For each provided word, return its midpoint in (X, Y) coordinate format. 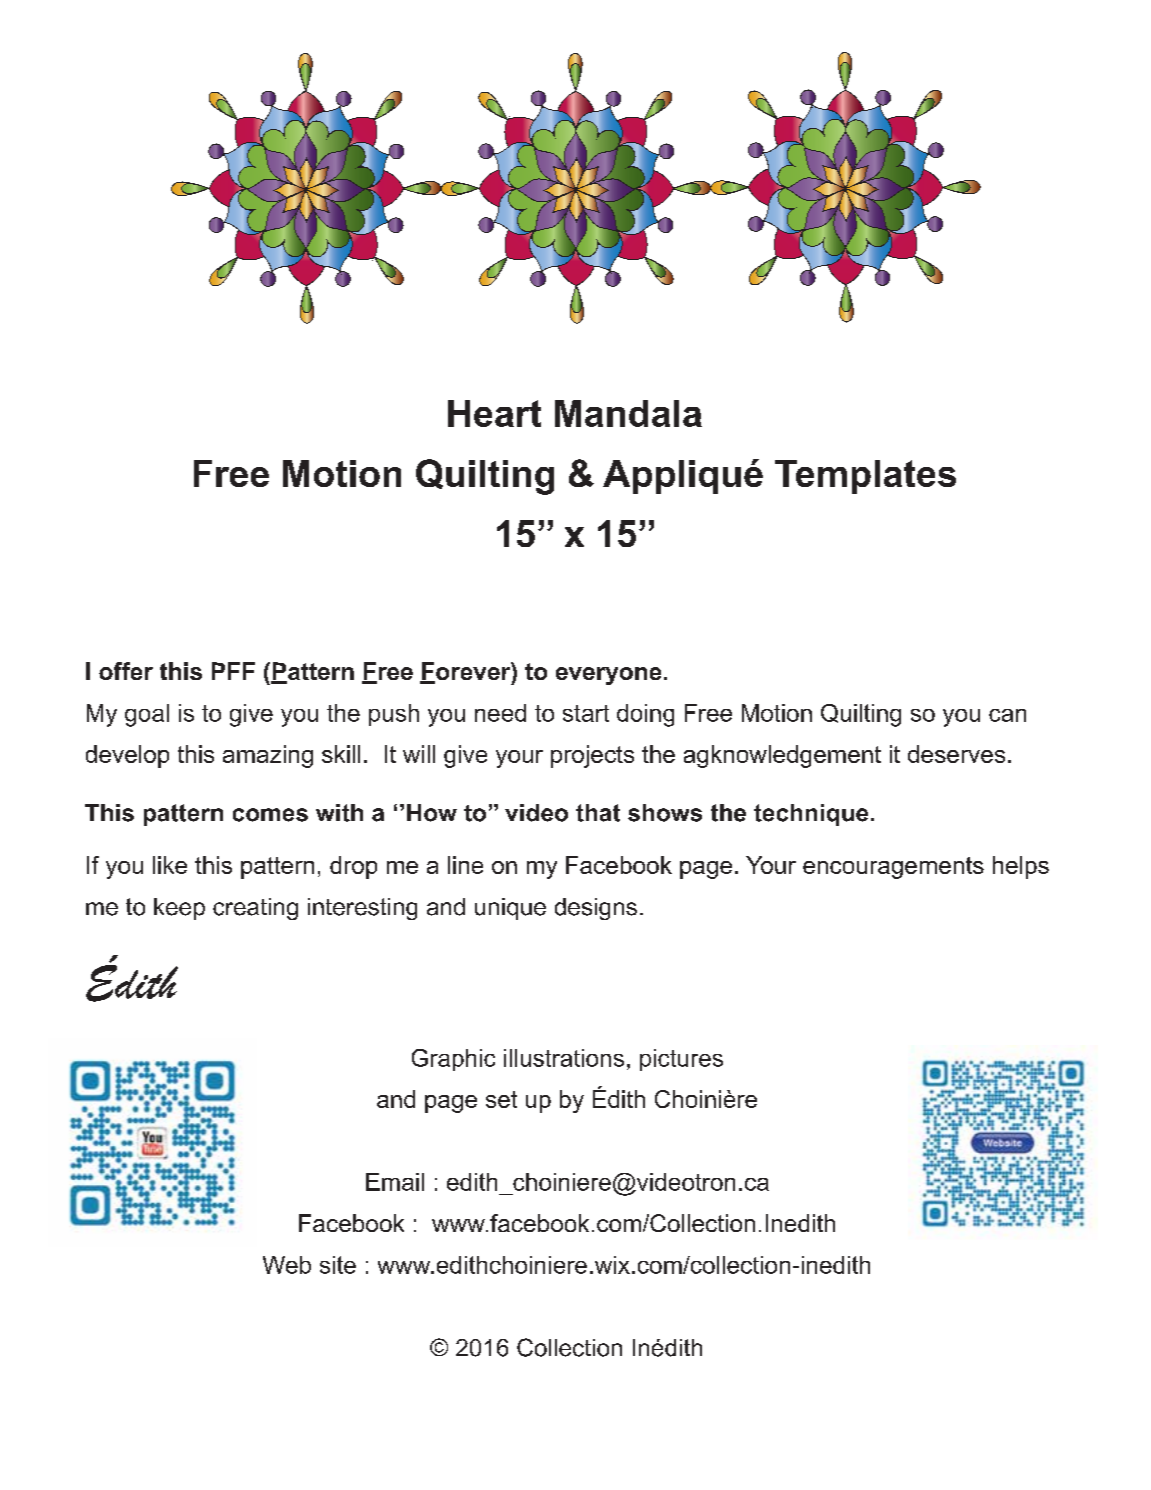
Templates (865, 477)
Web (287, 1265)
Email (395, 1182)
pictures (681, 1060)
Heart (494, 413)
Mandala (628, 413)
